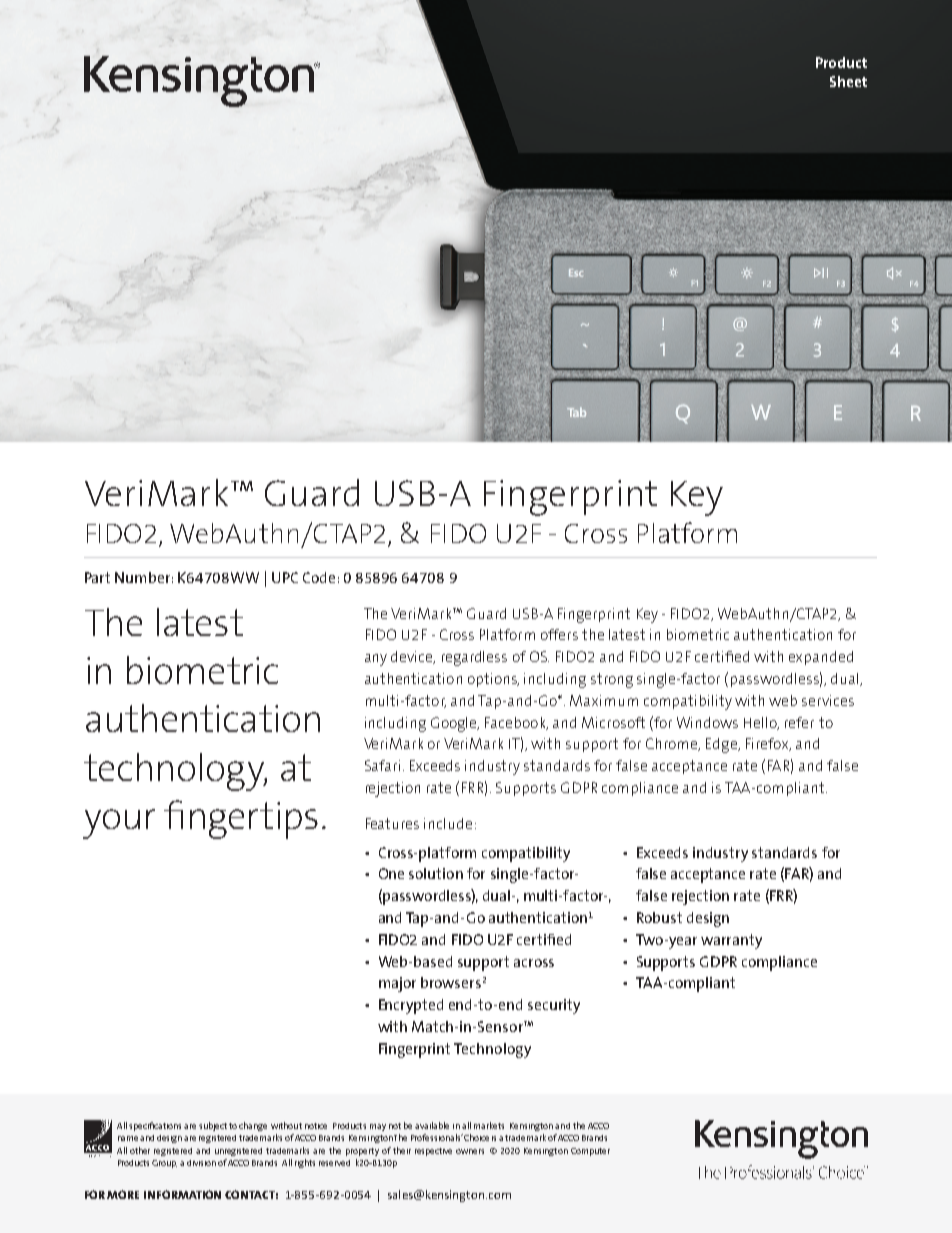  Describe the element at coordinates (97, 577) in the page. I see `Part` at that location.
